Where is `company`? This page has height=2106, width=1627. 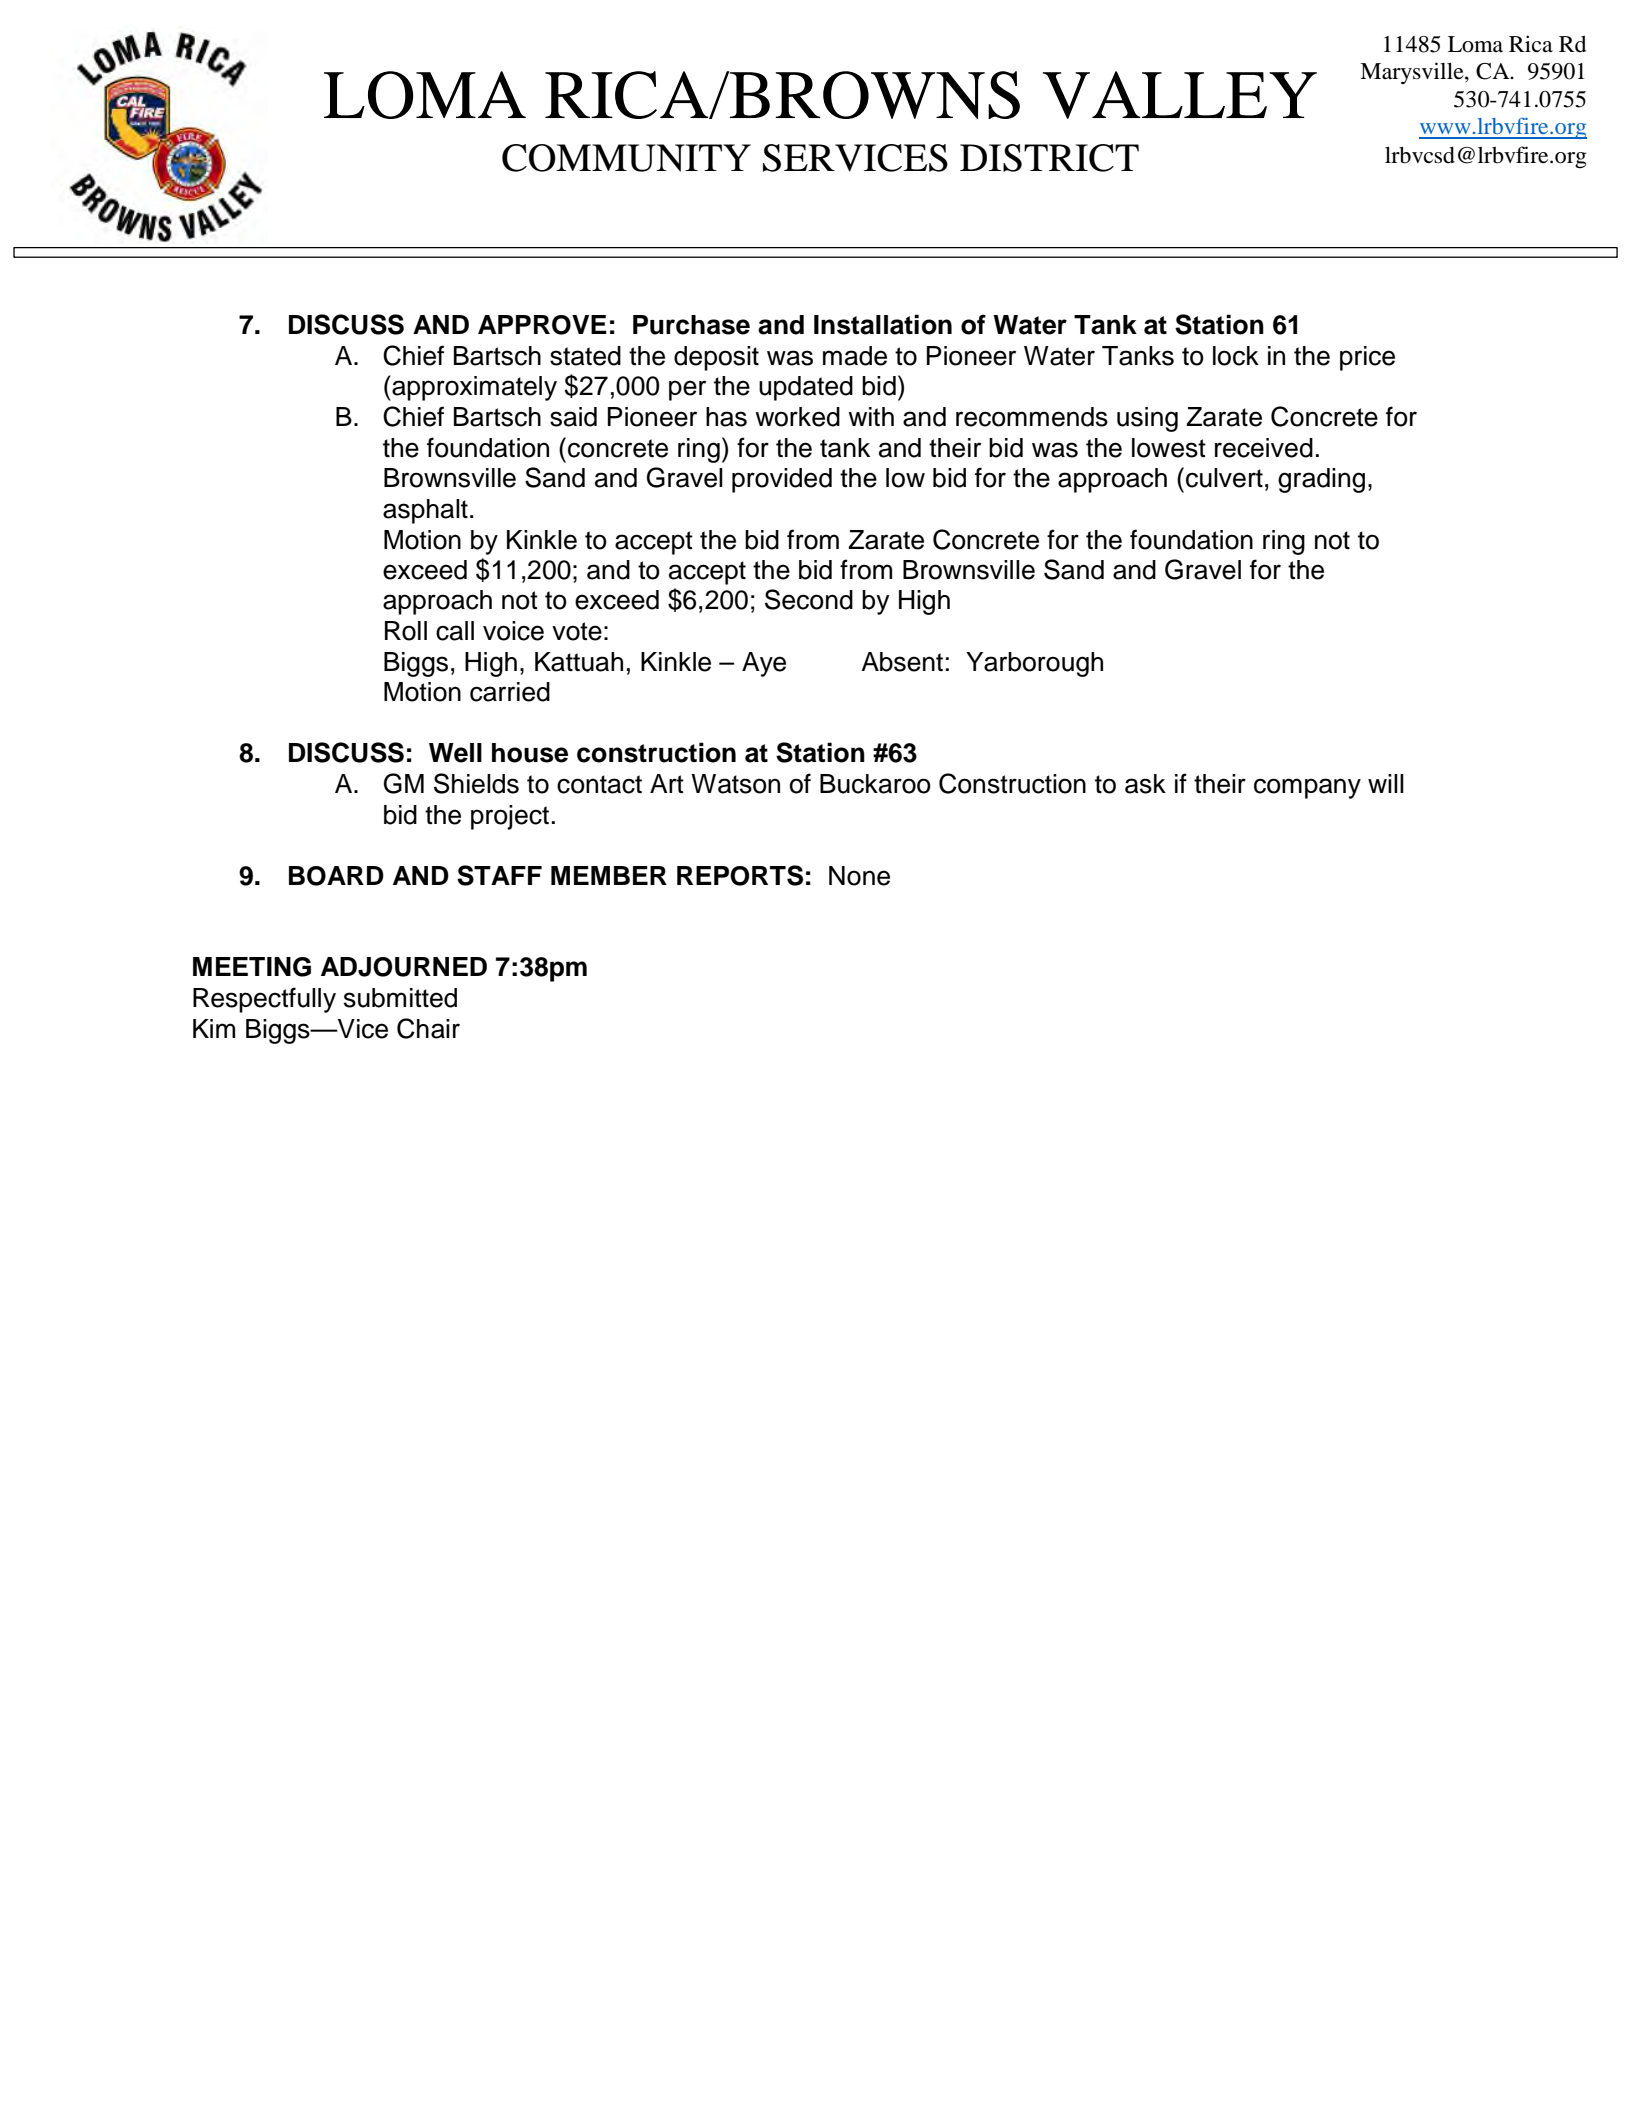
company is located at coordinates (1307, 788).
